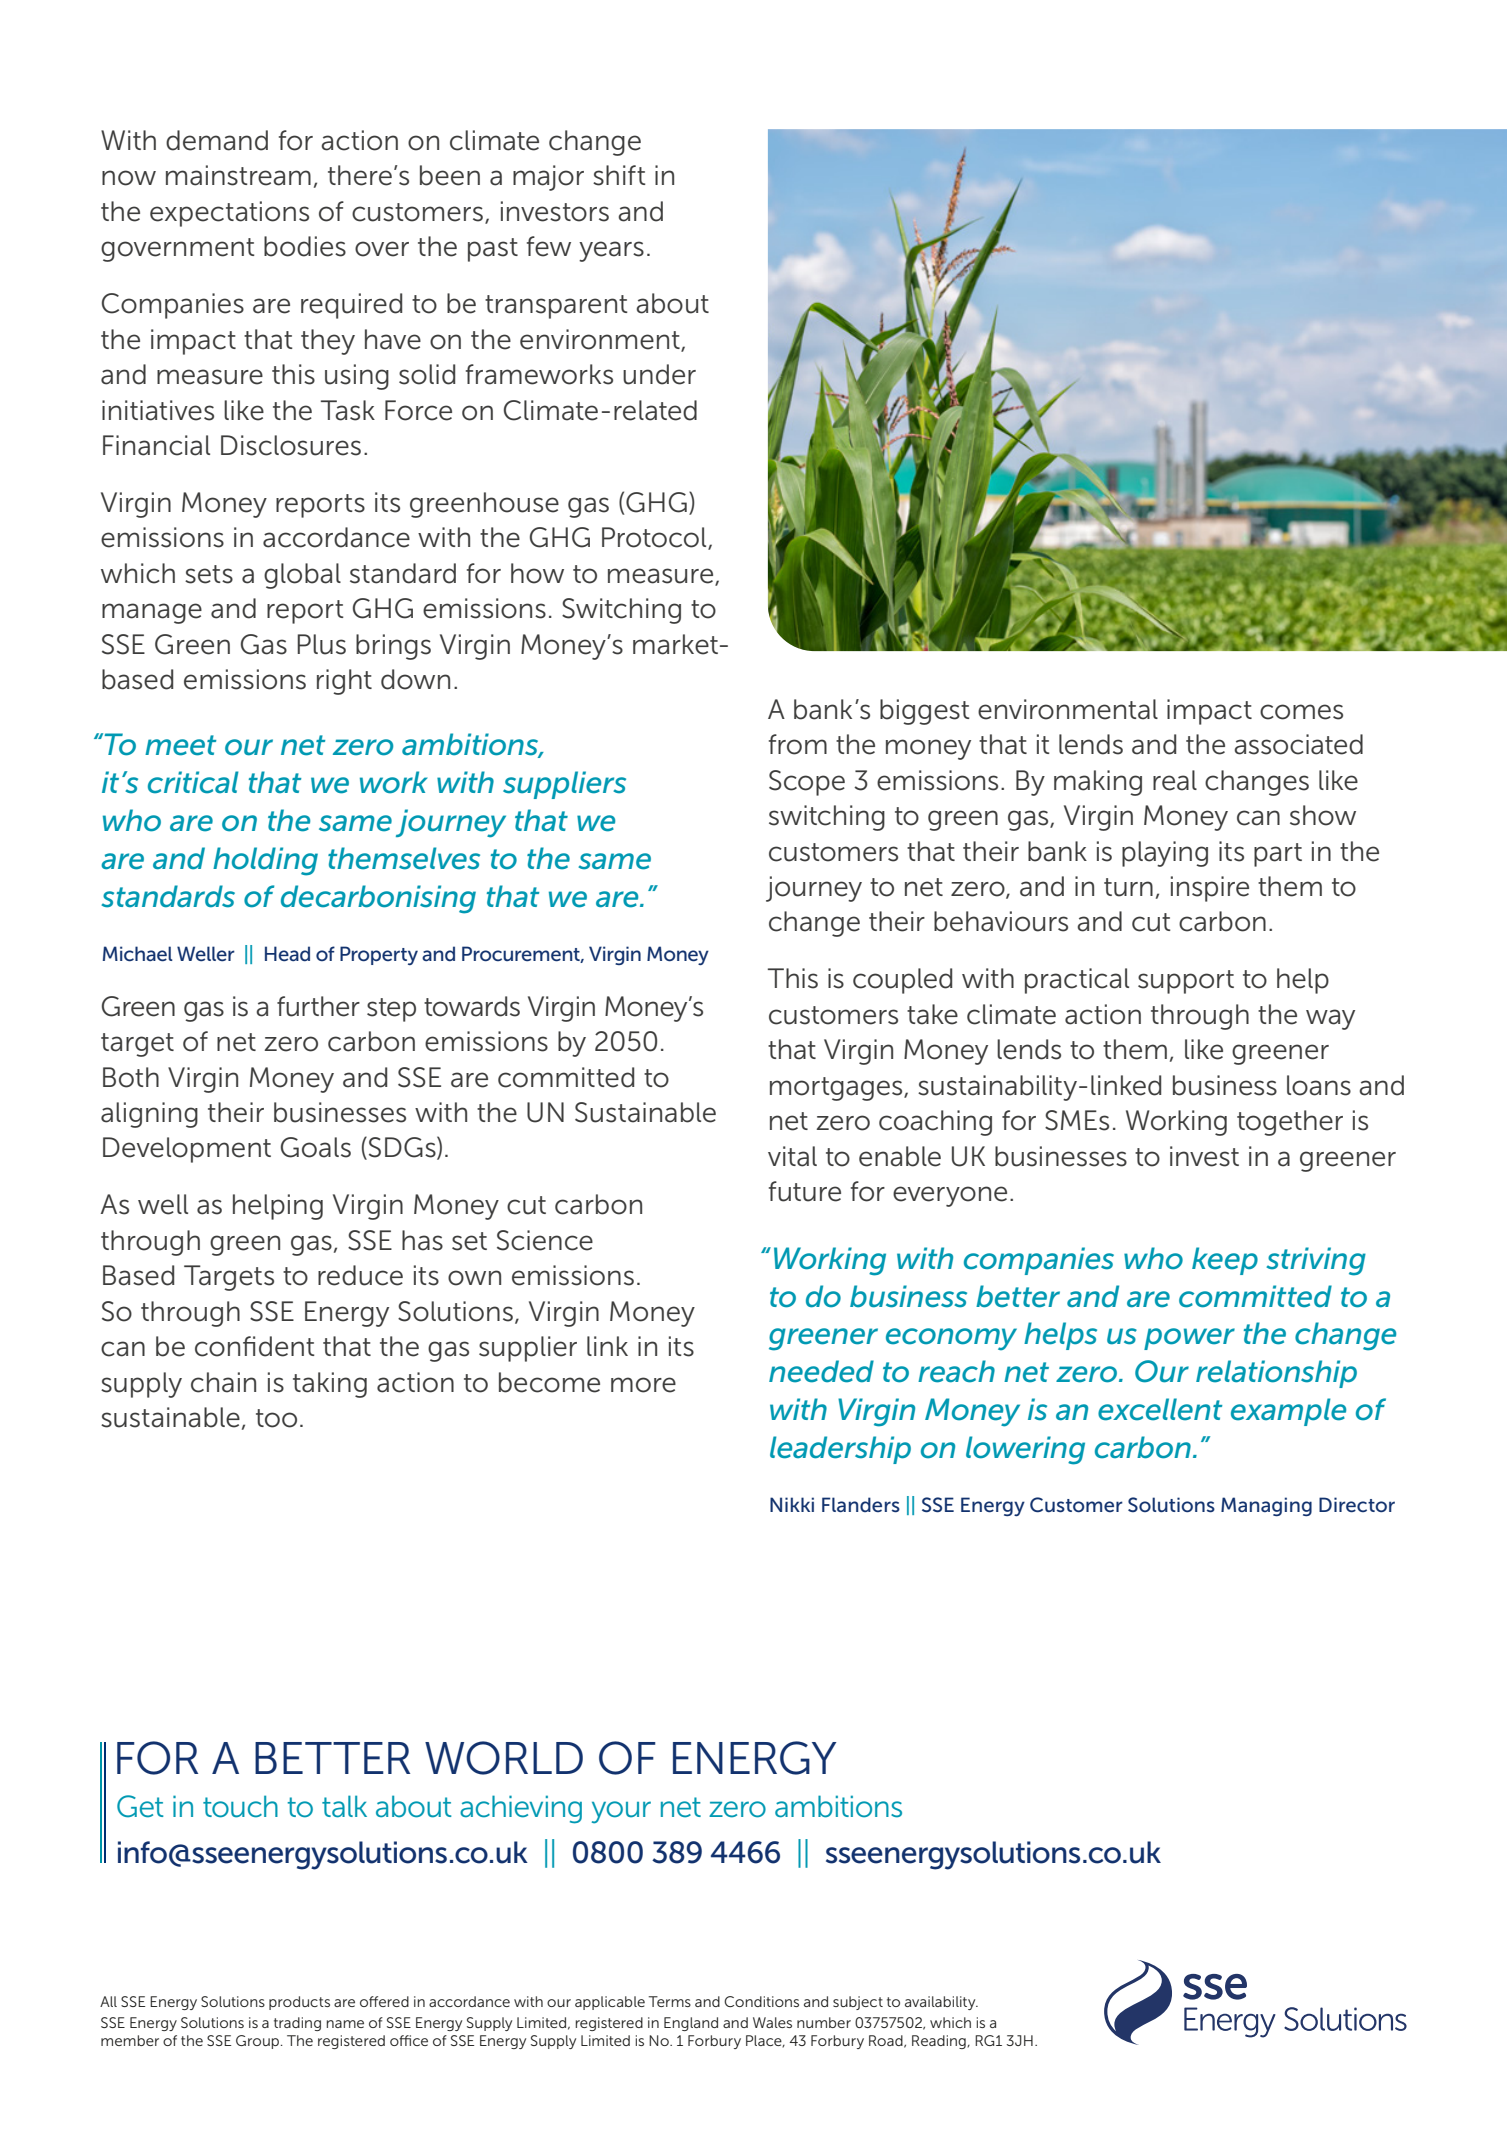 The width and height of the screenshot is (1507, 2131). I want to click on shift, so click(619, 175).
